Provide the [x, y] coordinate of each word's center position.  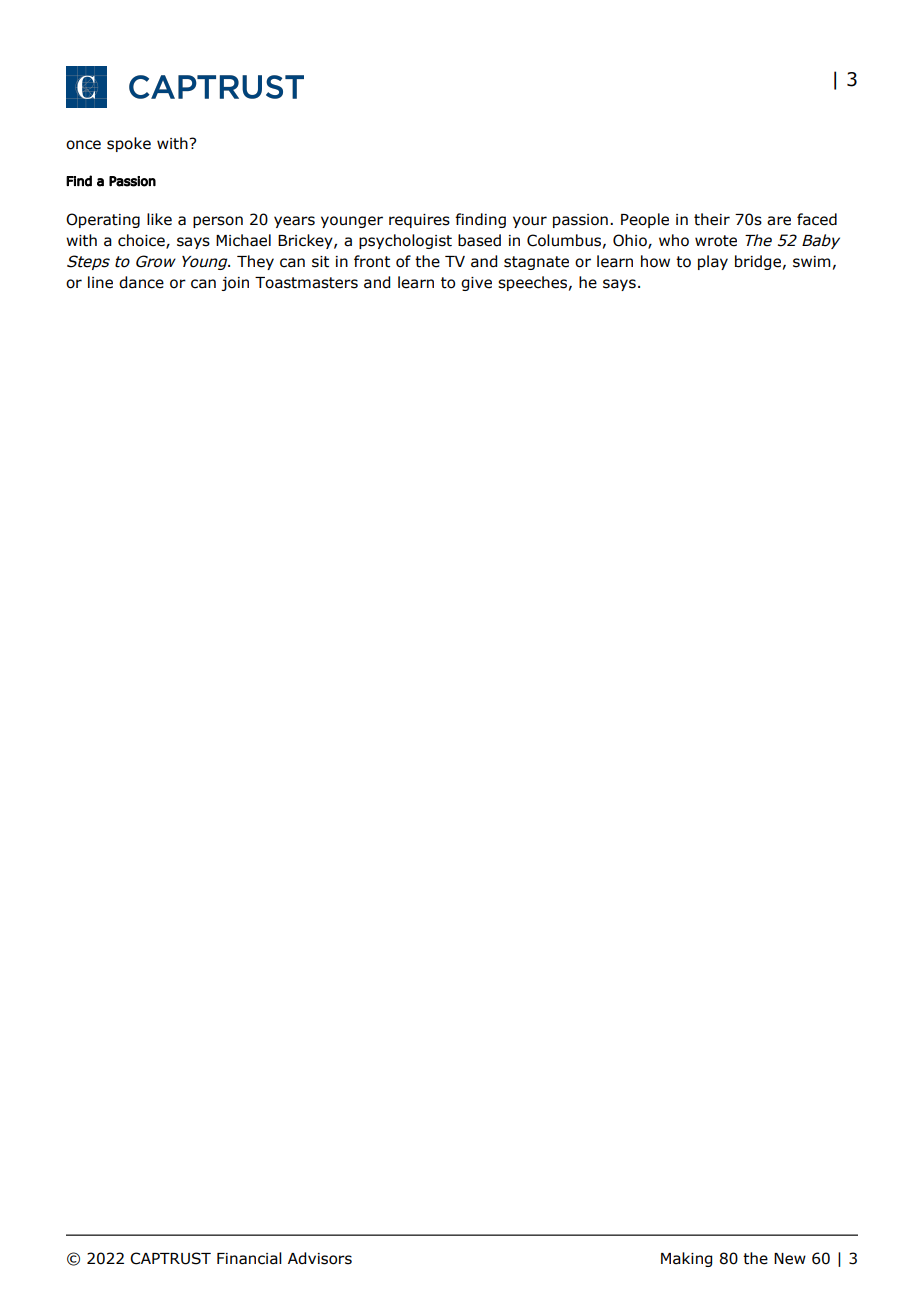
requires [419, 221]
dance [141, 282]
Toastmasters [306, 283]
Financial [249, 1258]
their [712, 219]
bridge [758, 262]
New [790, 1259]
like [159, 219]
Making [686, 1259]
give [476, 284]
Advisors [320, 1258]
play [713, 262]
